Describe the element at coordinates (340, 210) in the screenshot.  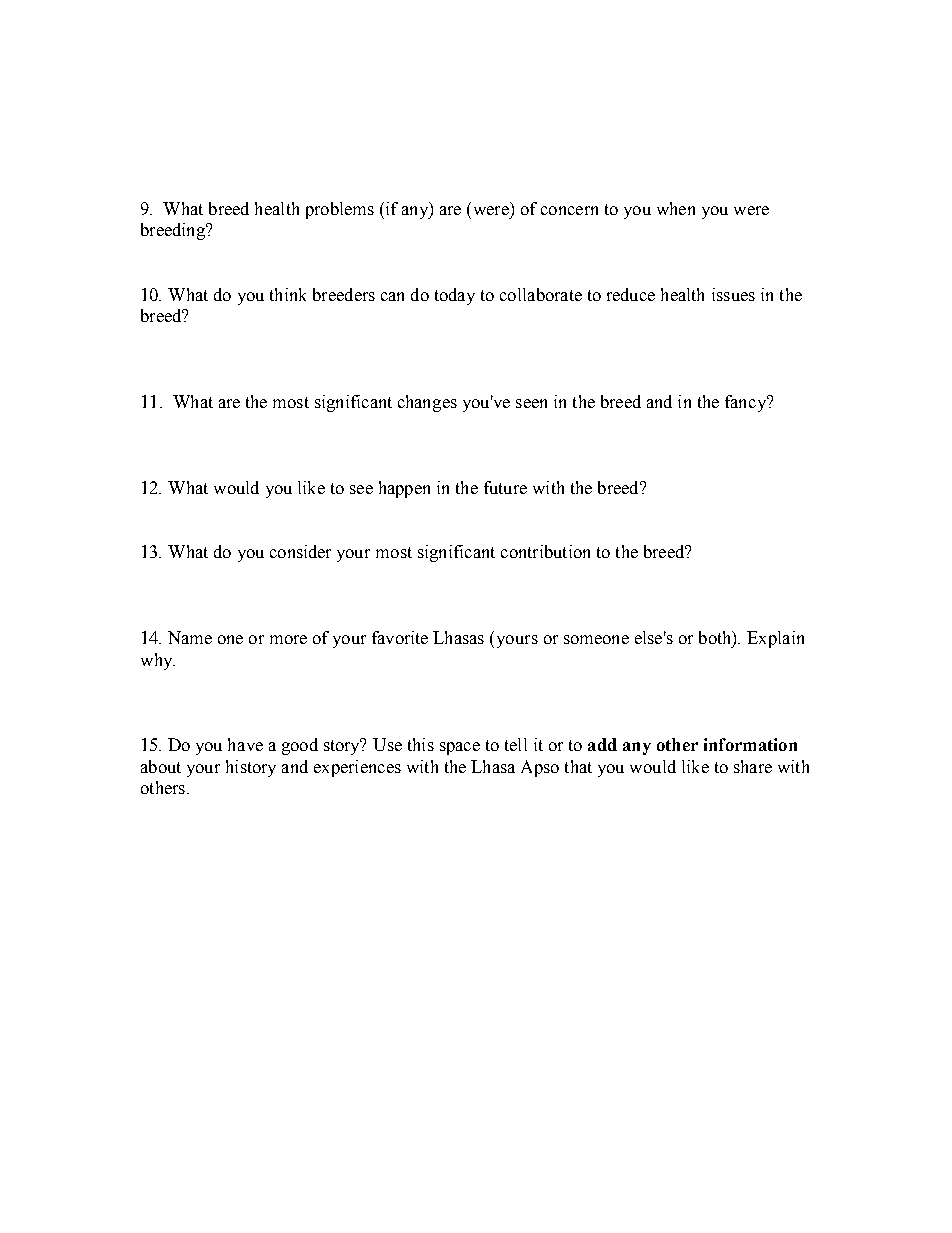
I see `problems` at that location.
